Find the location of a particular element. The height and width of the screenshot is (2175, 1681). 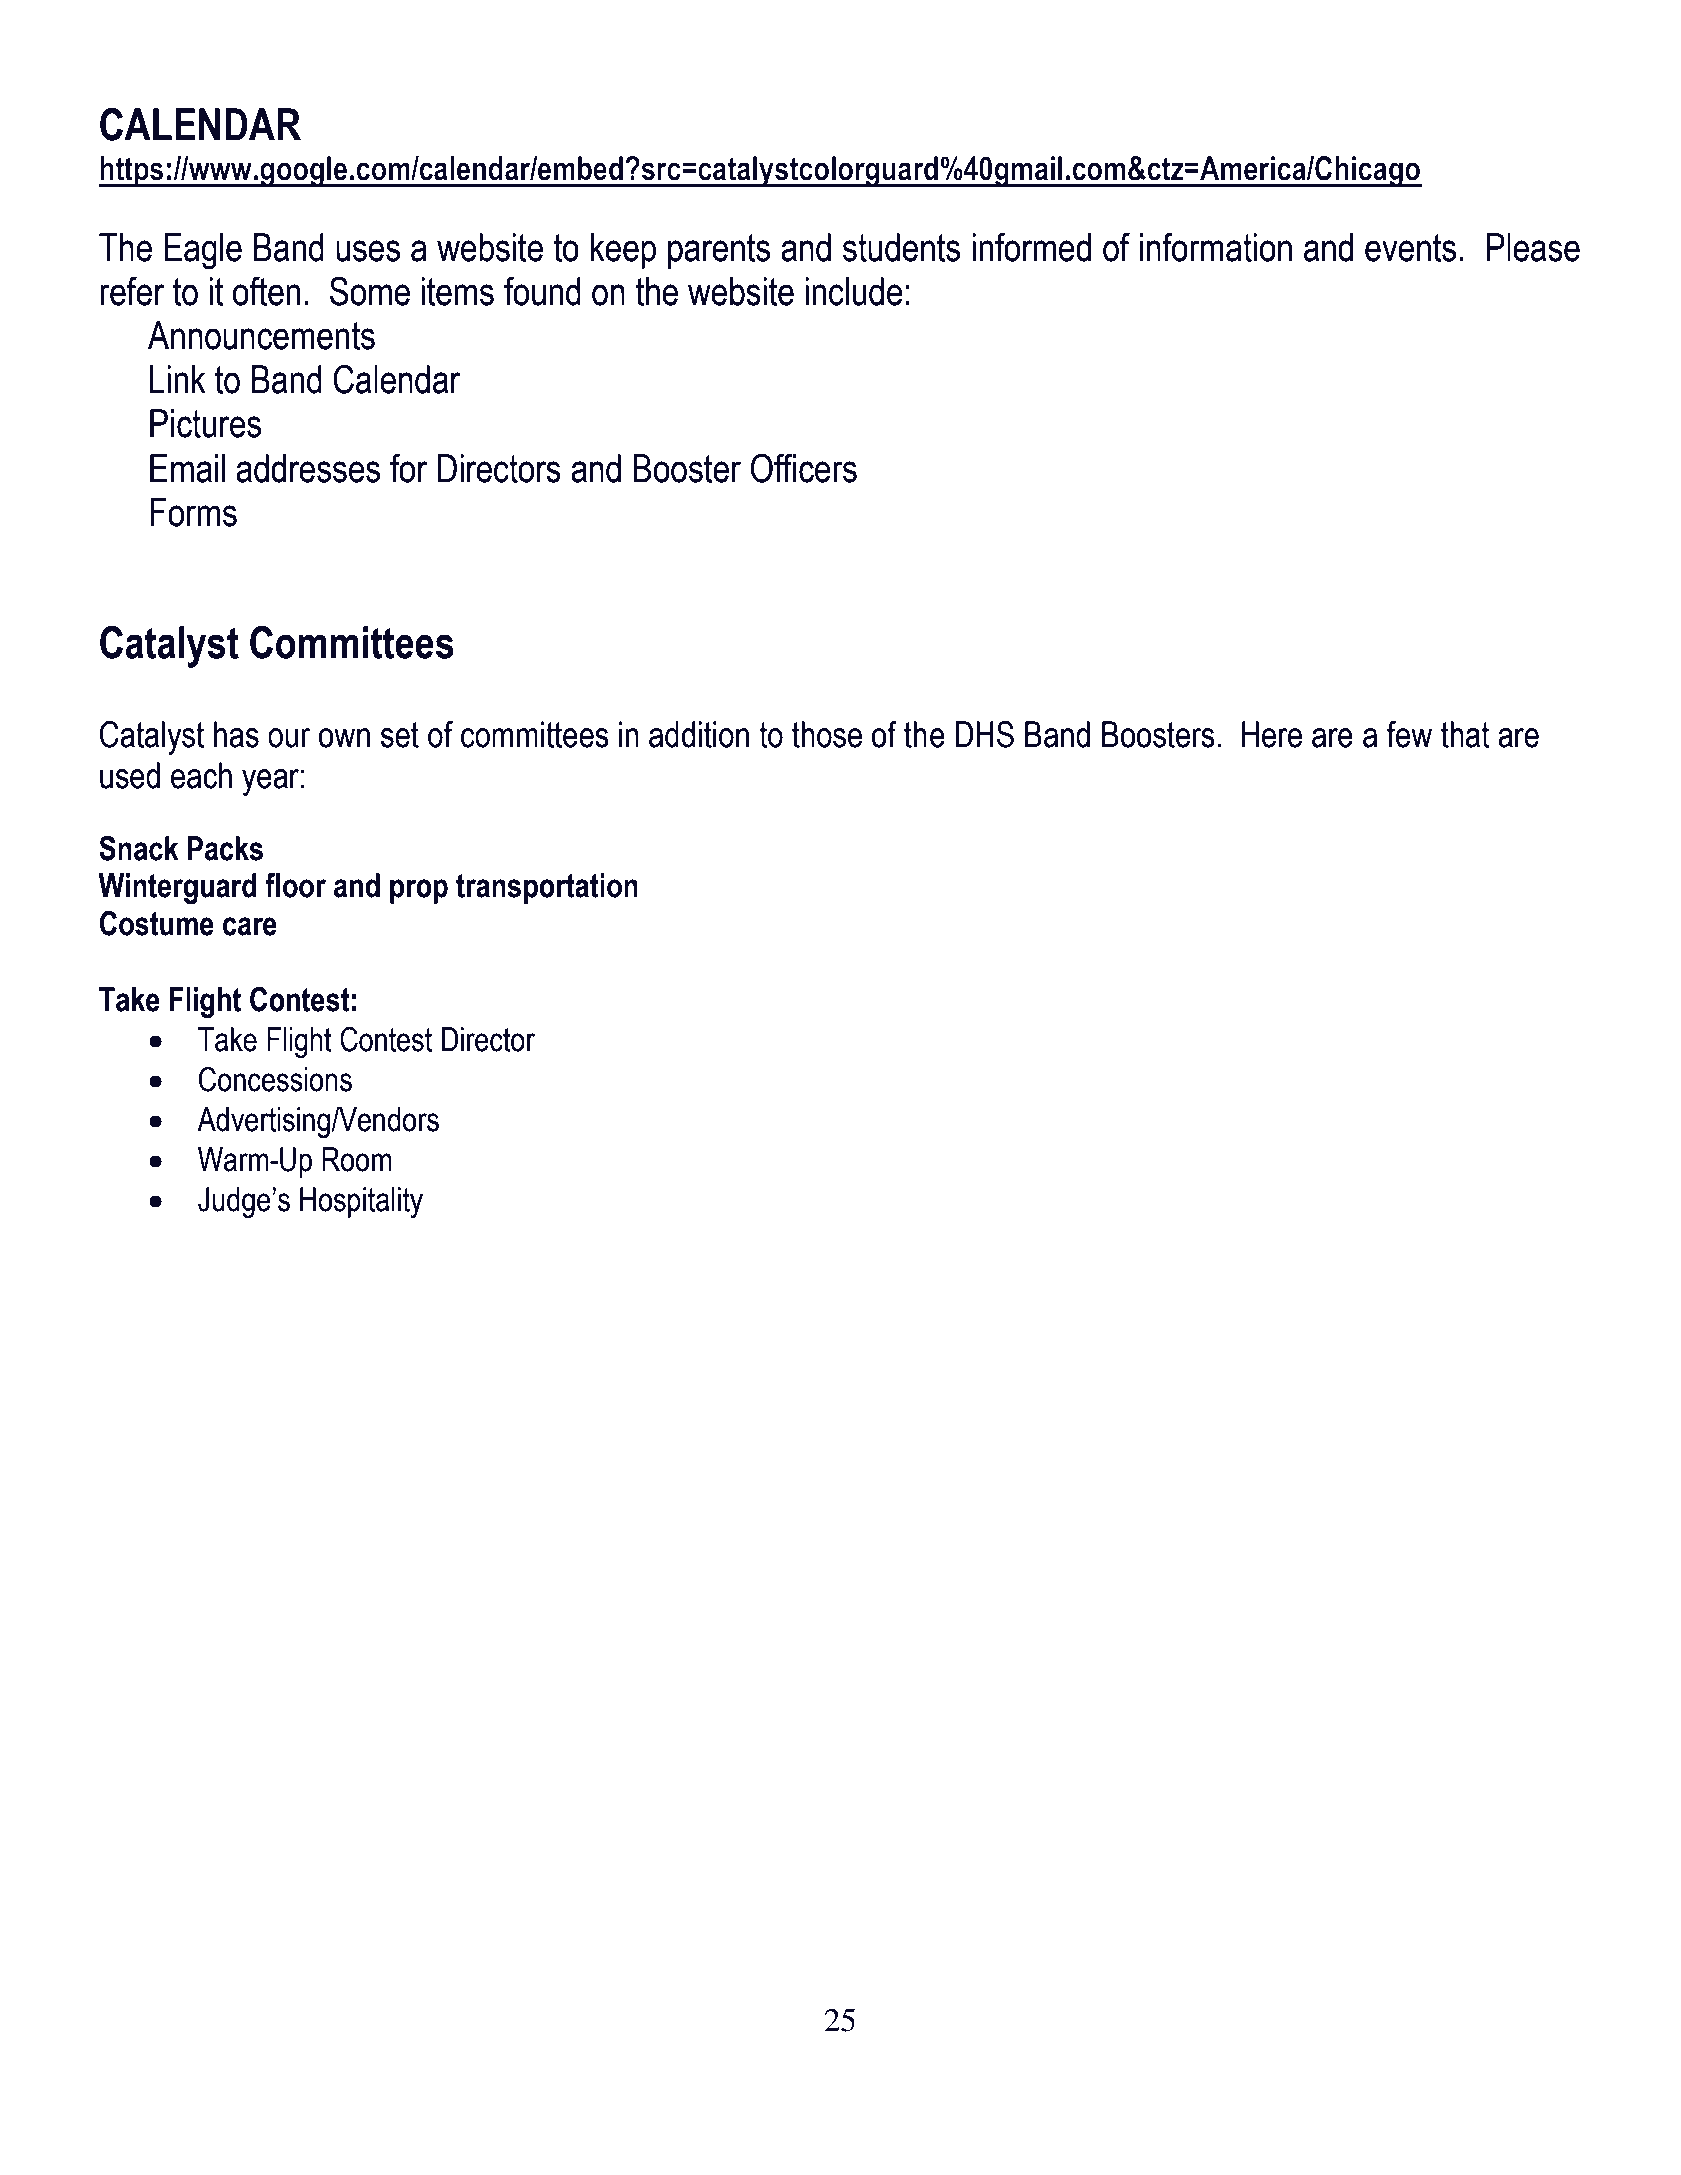

Officers is located at coordinates (804, 468).
